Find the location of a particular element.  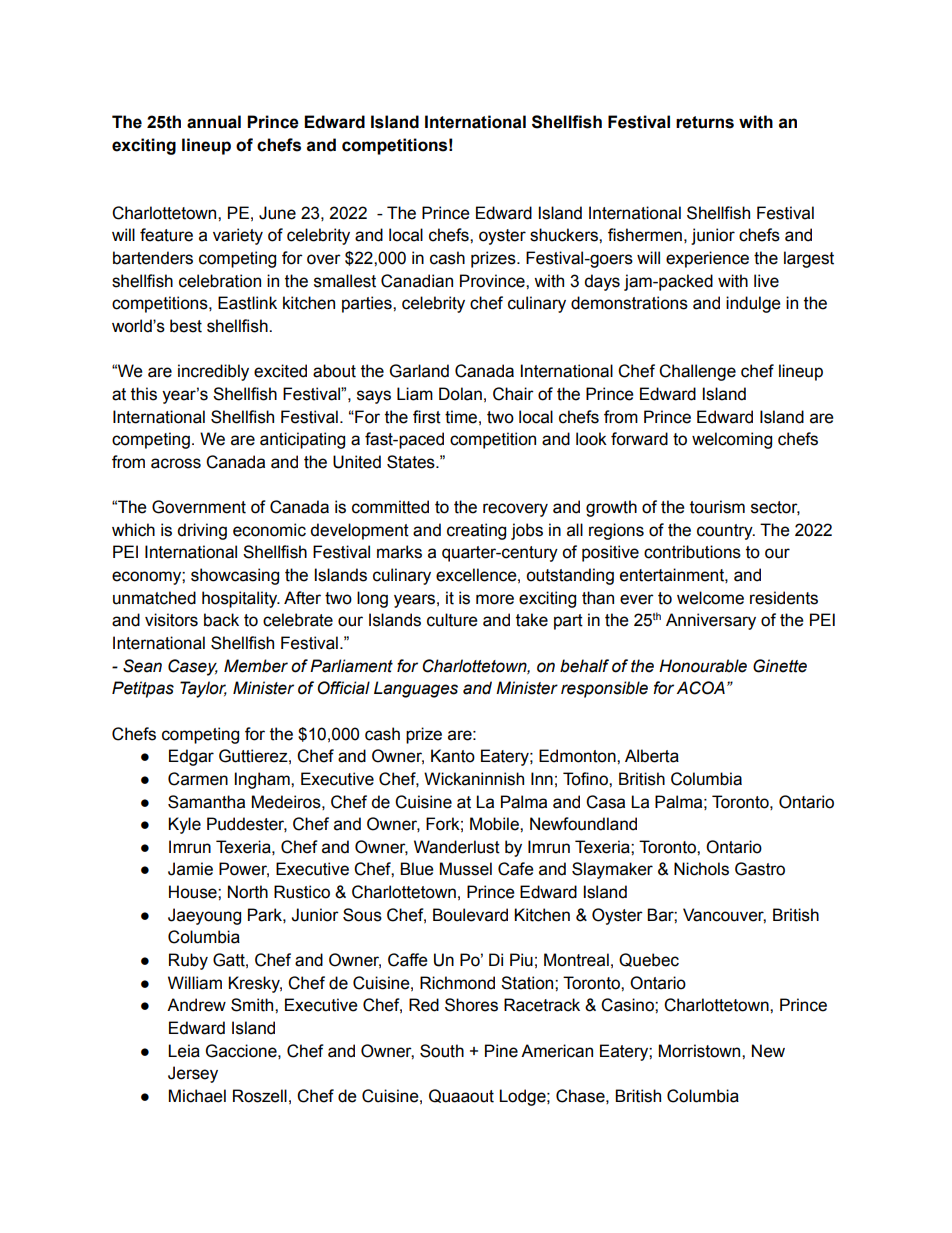

Challenge is located at coordinates (697, 372).
